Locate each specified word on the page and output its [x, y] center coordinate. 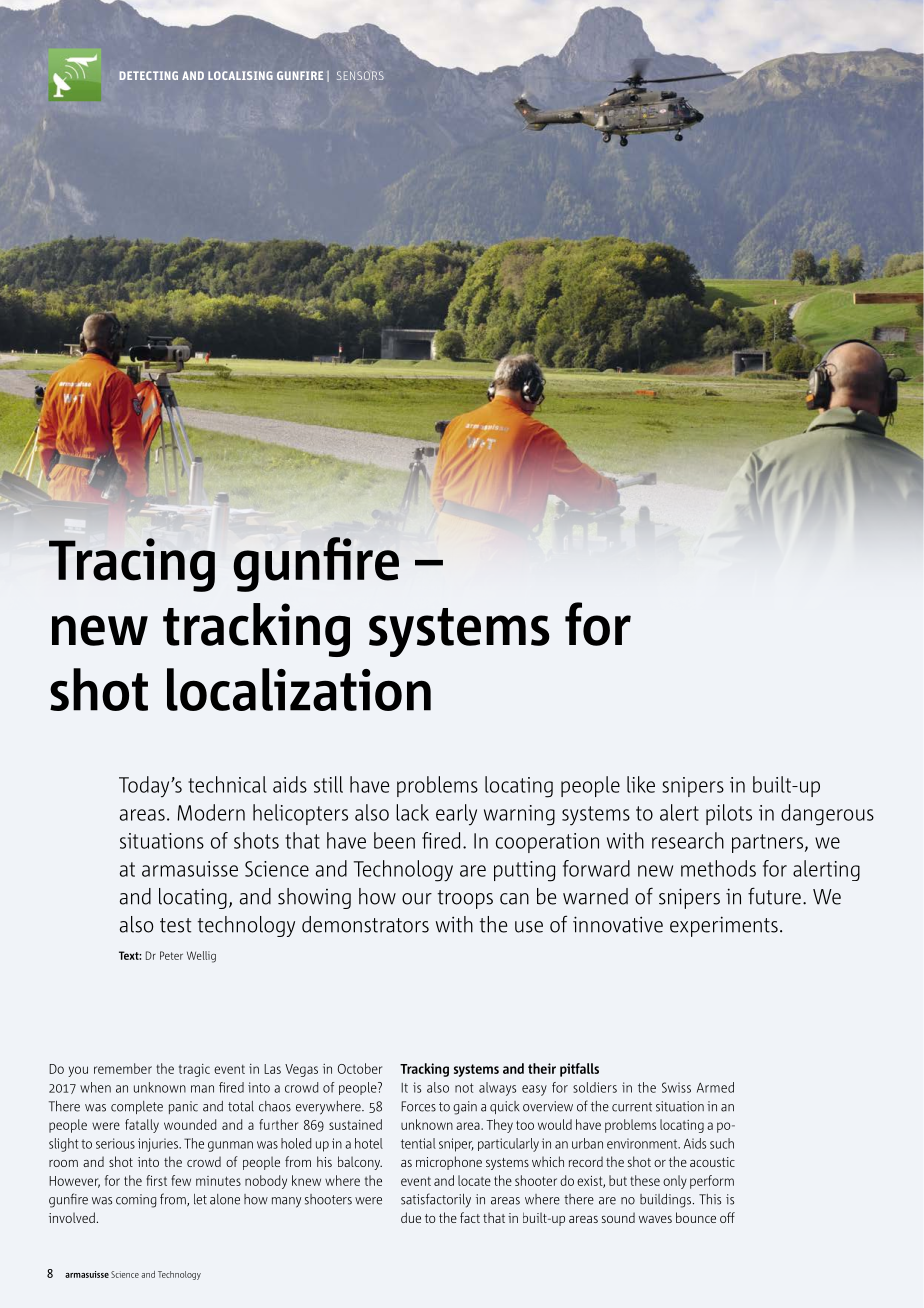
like [641, 784]
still [328, 784]
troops [465, 899]
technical [227, 784]
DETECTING [148, 75]
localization [299, 689]
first [156, 1180]
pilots [729, 814]
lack [412, 812]
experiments [724, 926]
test [175, 925]
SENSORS [360, 75]
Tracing [132, 565]
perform [712, 1182]
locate [474, 1180]
